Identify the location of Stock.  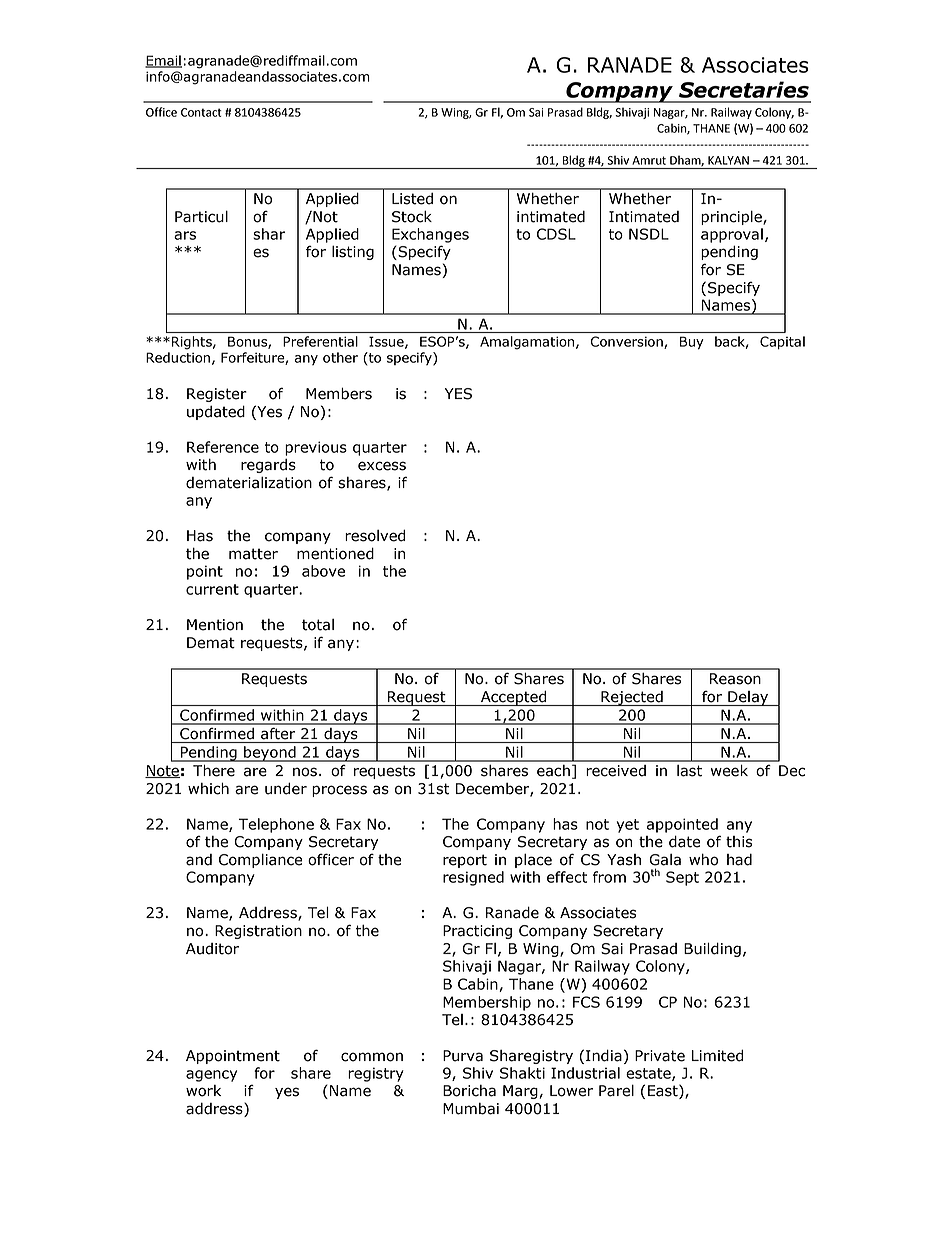
(412, 216).
